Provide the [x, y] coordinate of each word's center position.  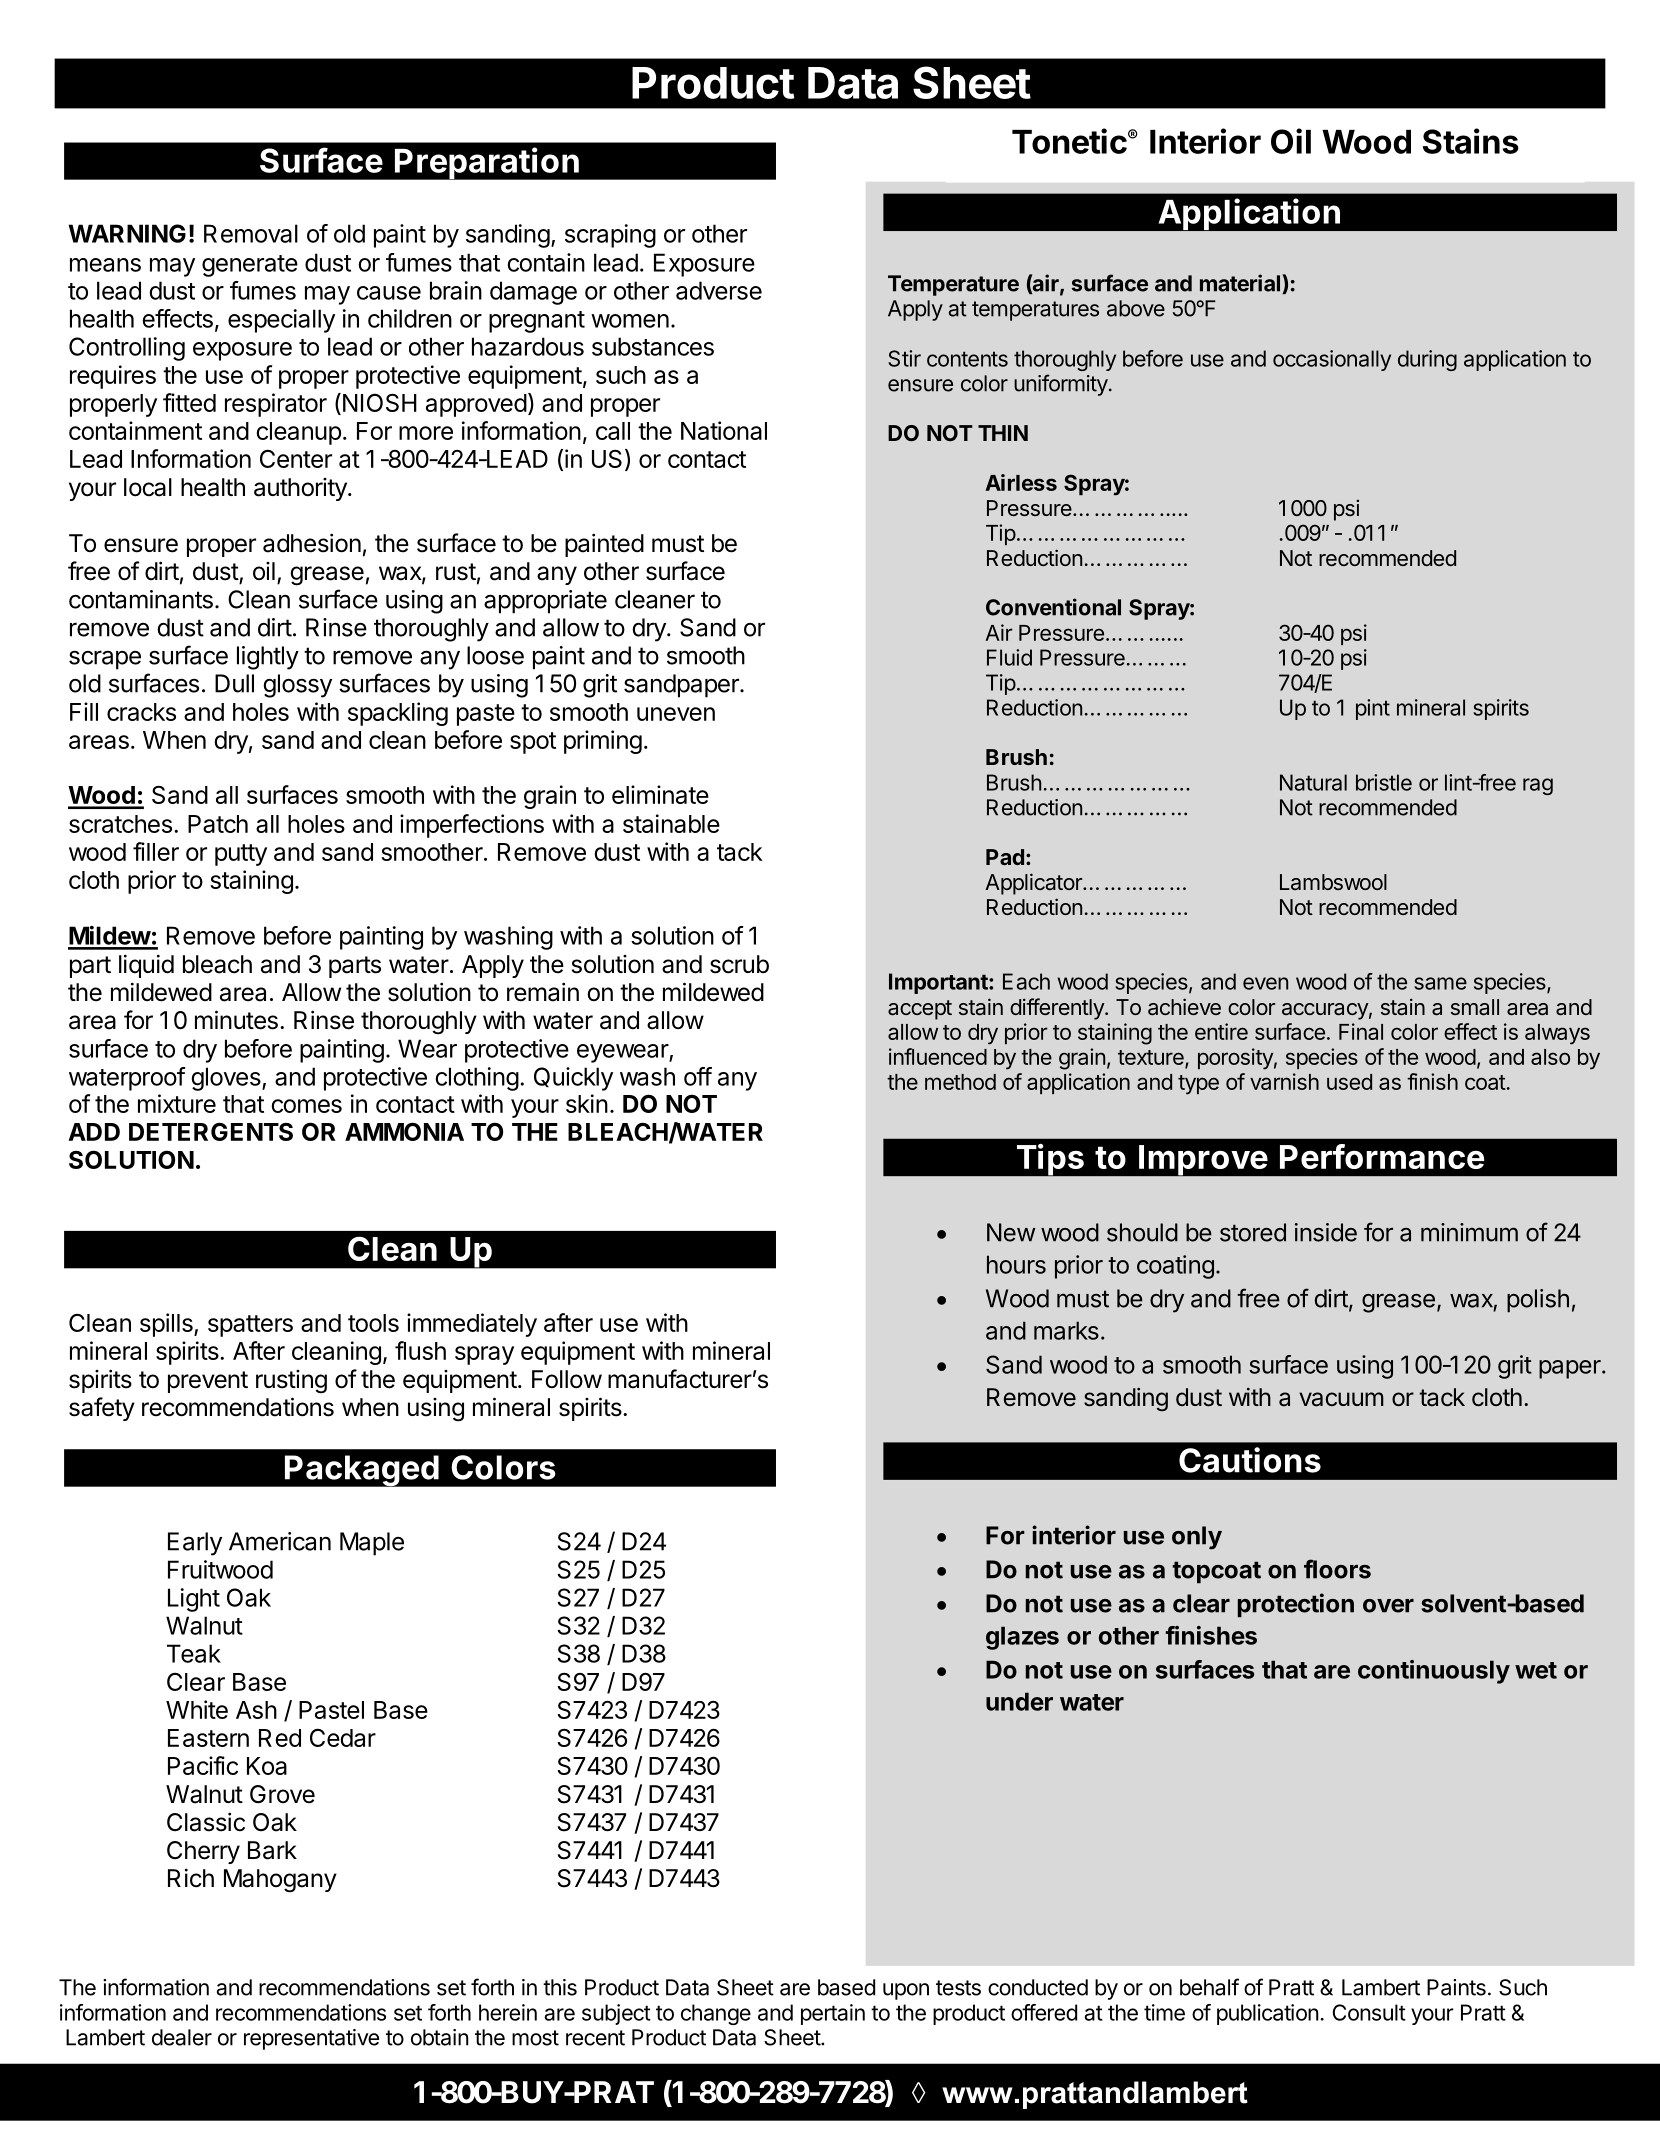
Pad [1005, 857]
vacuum [1341, 1399]
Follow [567, 1379]
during [1427, 360]
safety [102, 1409]
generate [250, 266]
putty [241, 855]
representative [311, 2039]
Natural [1313, 782]
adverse [719, 290]
